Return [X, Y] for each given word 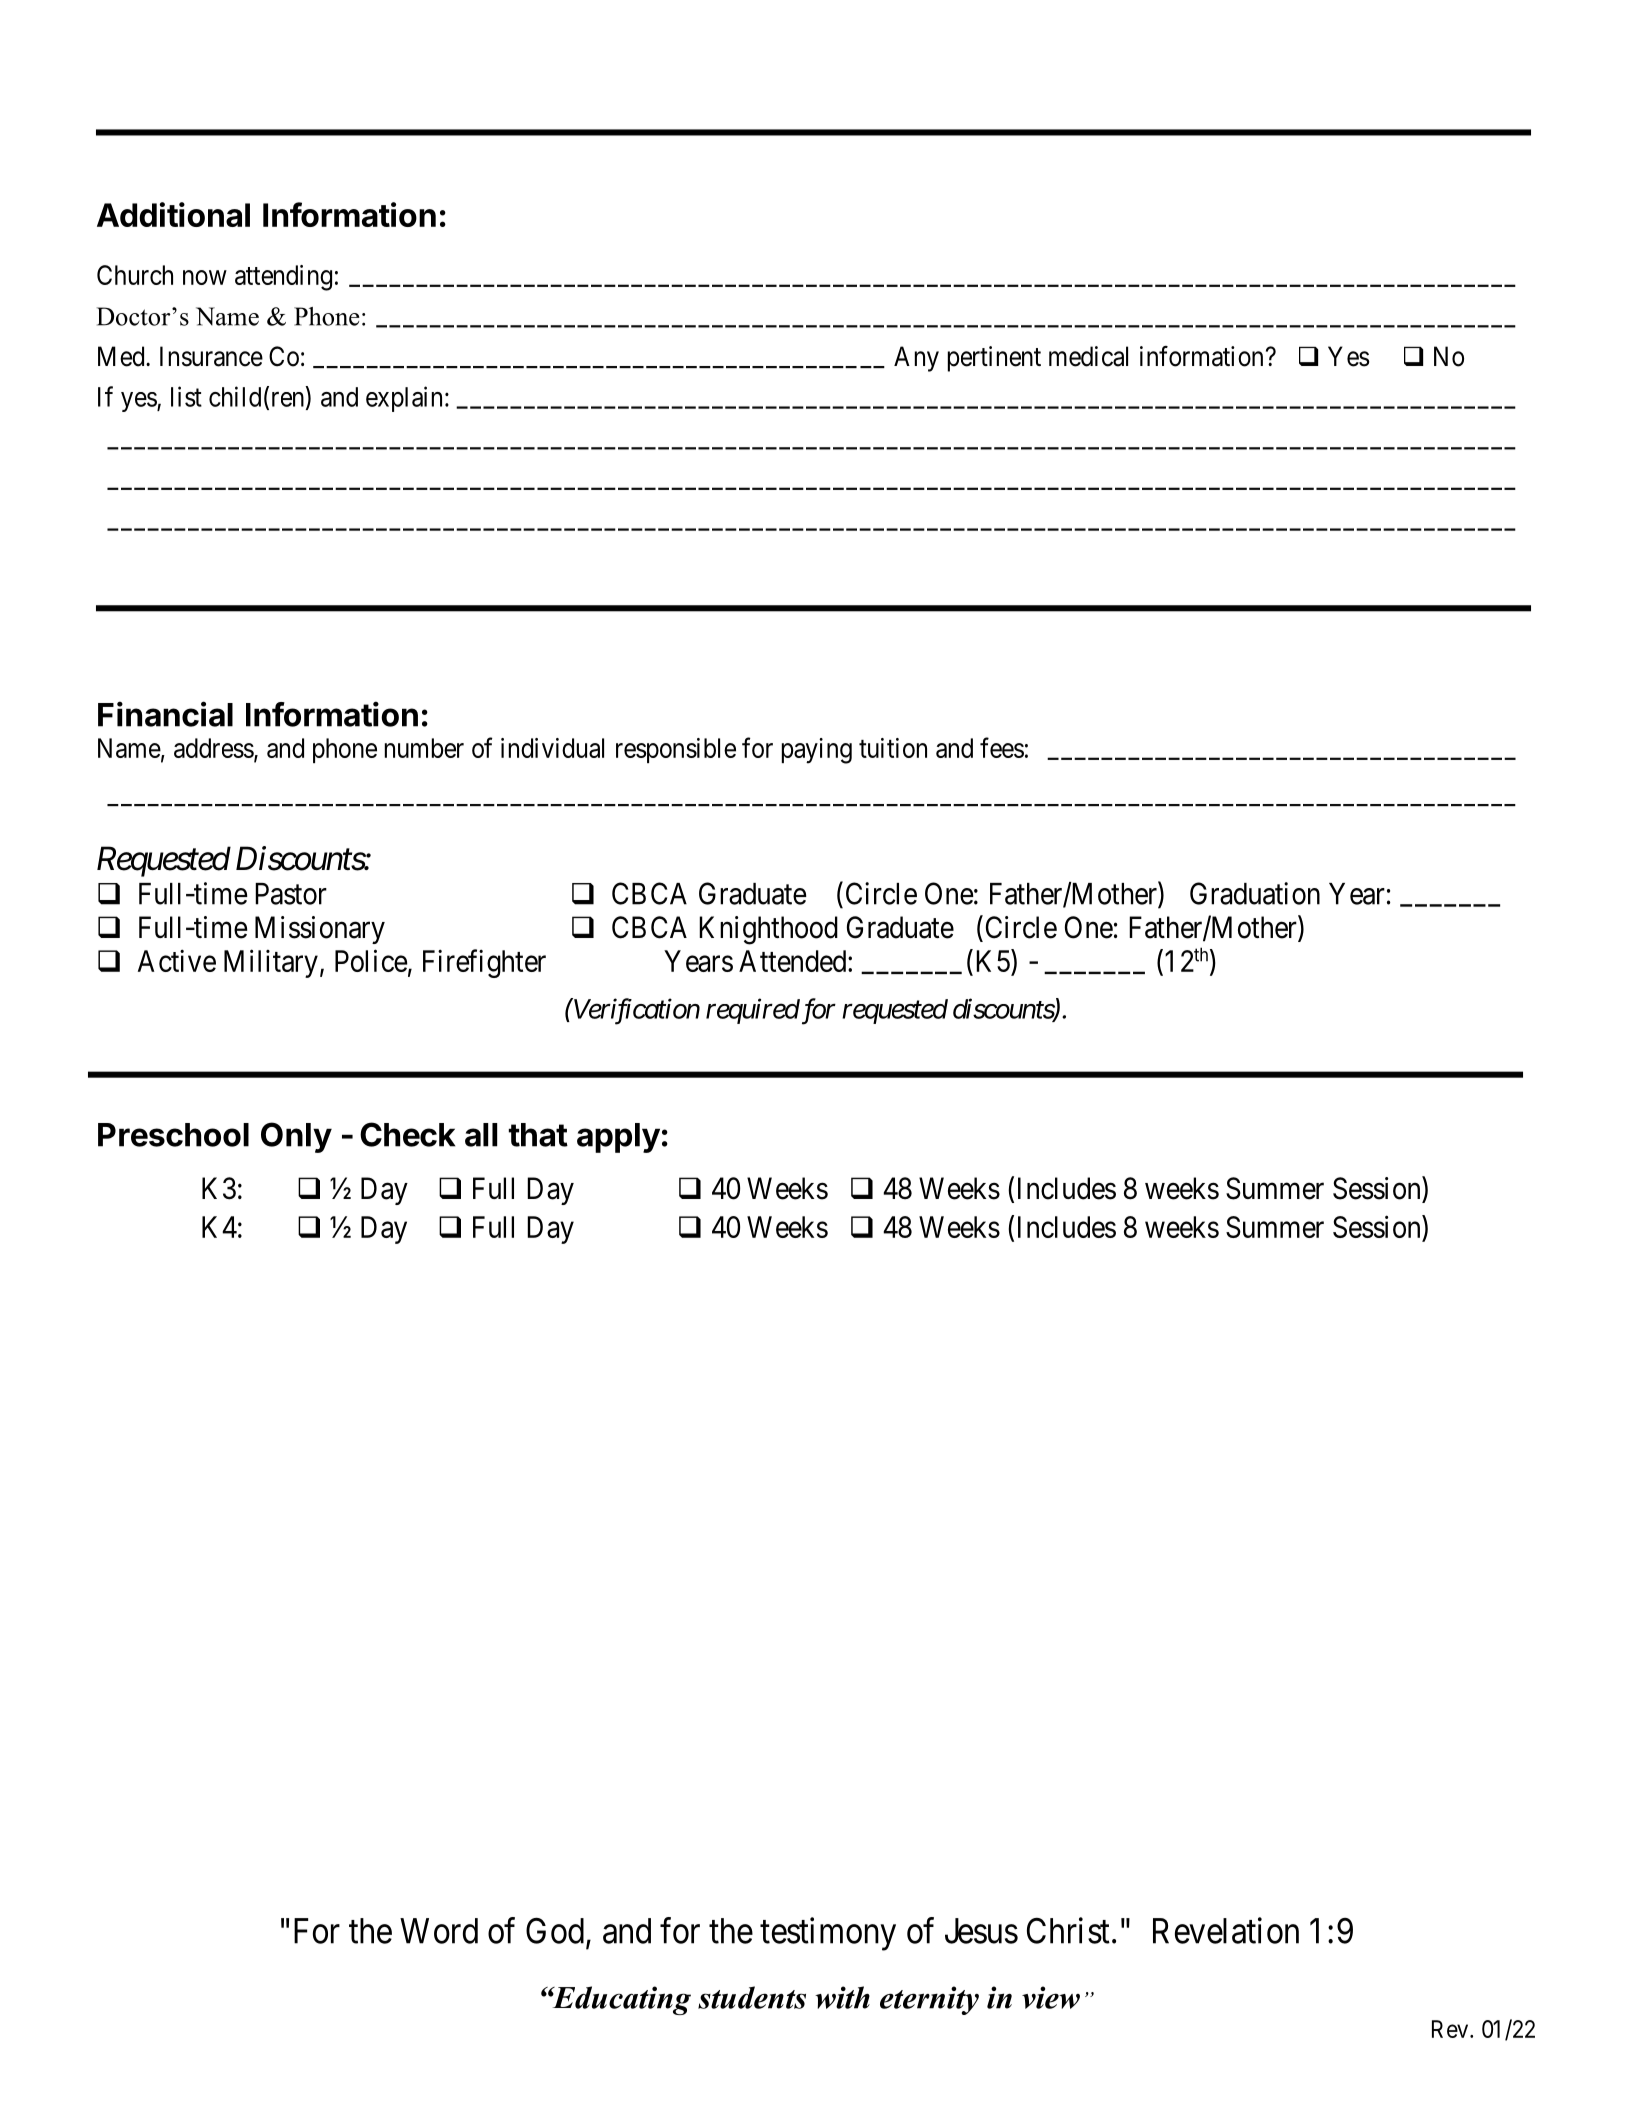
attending [283, 278]
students [752, 1997]
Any [916, 359]
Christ [1068, 1930]
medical [1088, 356]
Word [439, 1931]
